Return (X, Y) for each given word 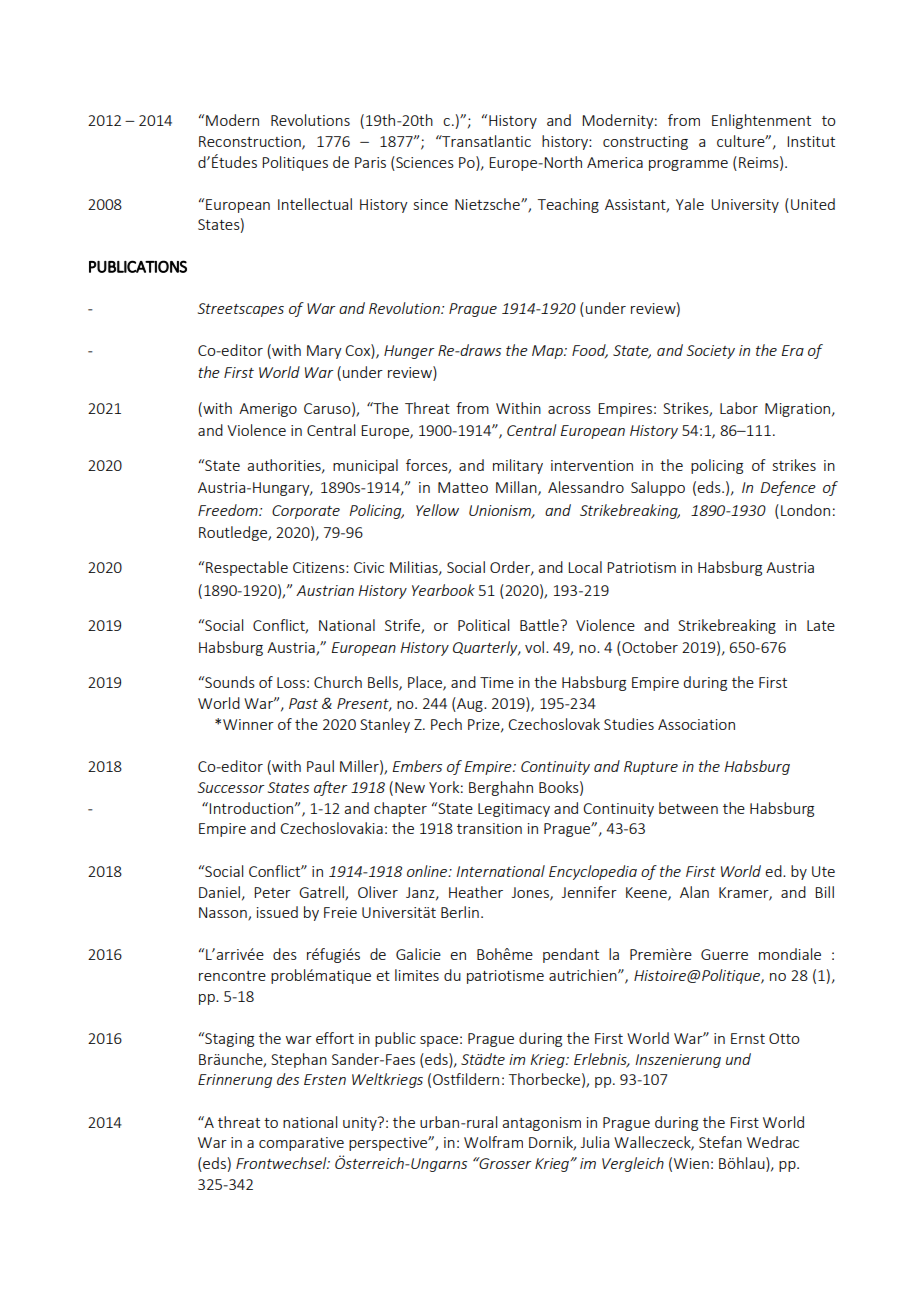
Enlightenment (761, 121)
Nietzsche (488, 204)
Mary (324, 352)
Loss (291, 682)
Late (821, 625)
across (569, 410)
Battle (539, 625)
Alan (694, 892)
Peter (272, 892)
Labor (739, 408)
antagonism (541, 1124)
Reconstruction (251, 143)
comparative (301, 1144)
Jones (531, 893)
